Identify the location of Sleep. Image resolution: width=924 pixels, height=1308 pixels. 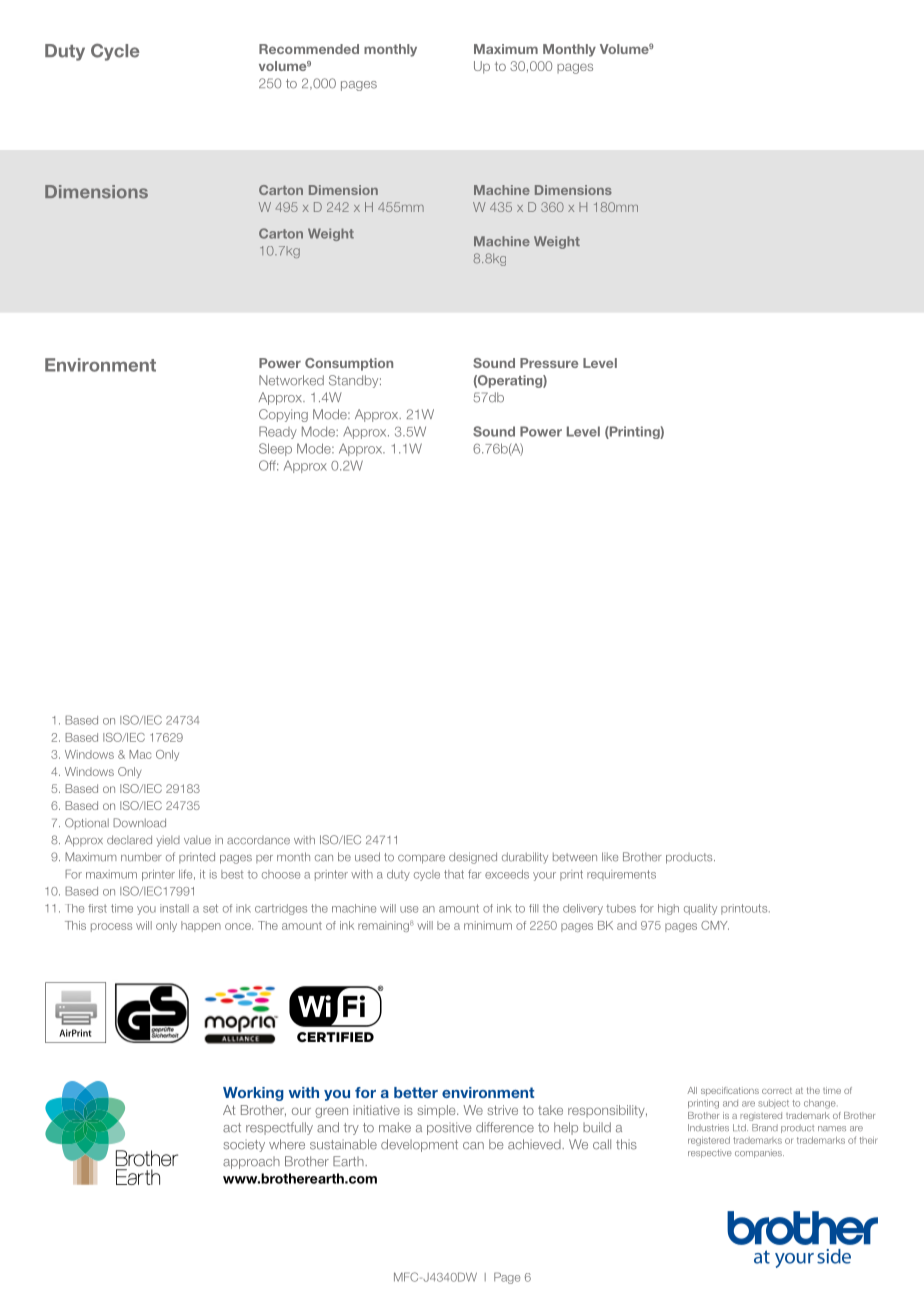
(275, 449).
